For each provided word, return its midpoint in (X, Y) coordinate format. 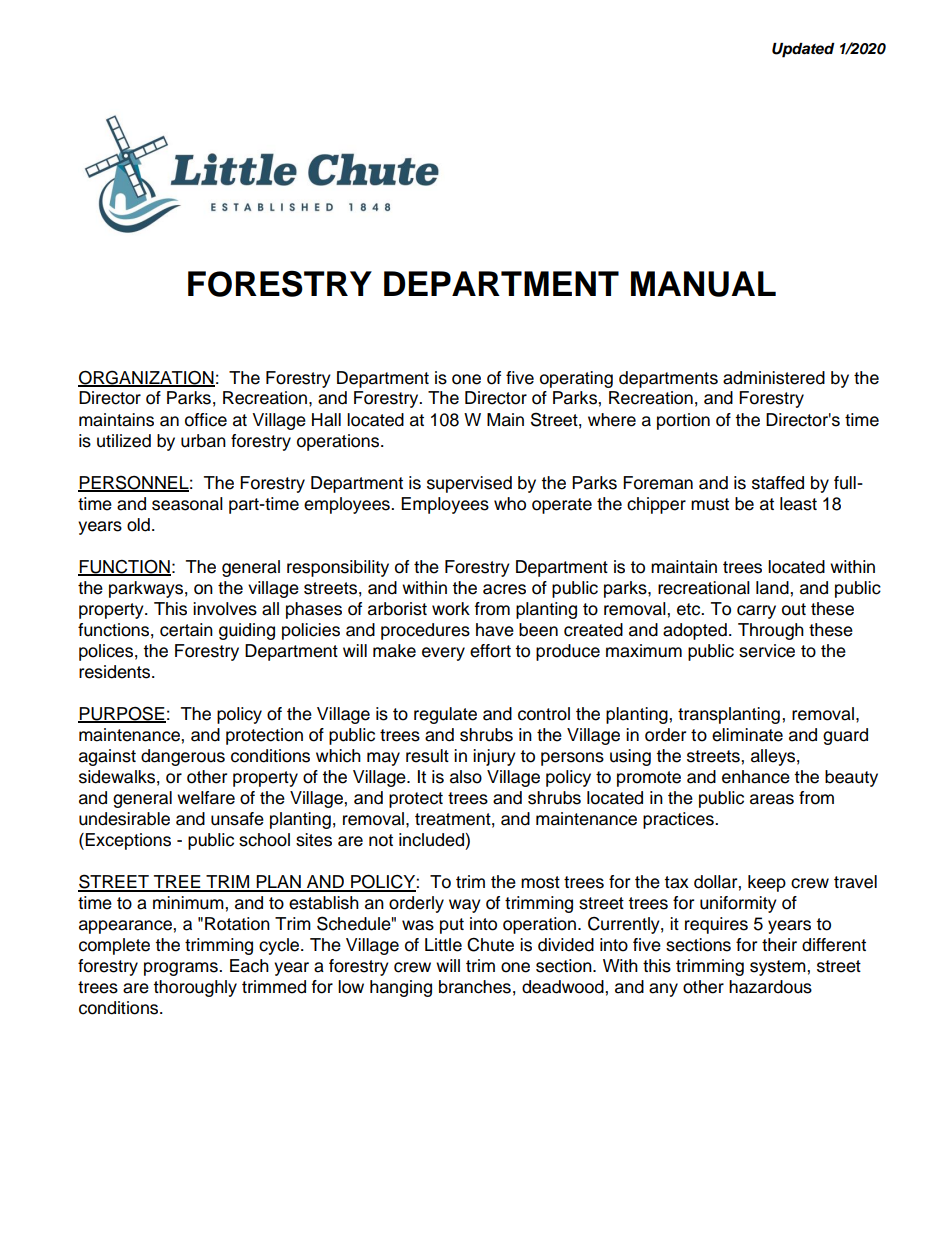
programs (182, 969)
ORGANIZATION (146, 378)
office (206, 420)
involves (225, 609)
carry (756, 612)
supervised (469, 484)
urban (203, 441)
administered (774, 378)
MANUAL (703, 284)
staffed (778, 483)
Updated (803, 50)
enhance (756, 777)
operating (576, 379)
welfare (206, 798)
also (466, 777)
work (451, 609)
